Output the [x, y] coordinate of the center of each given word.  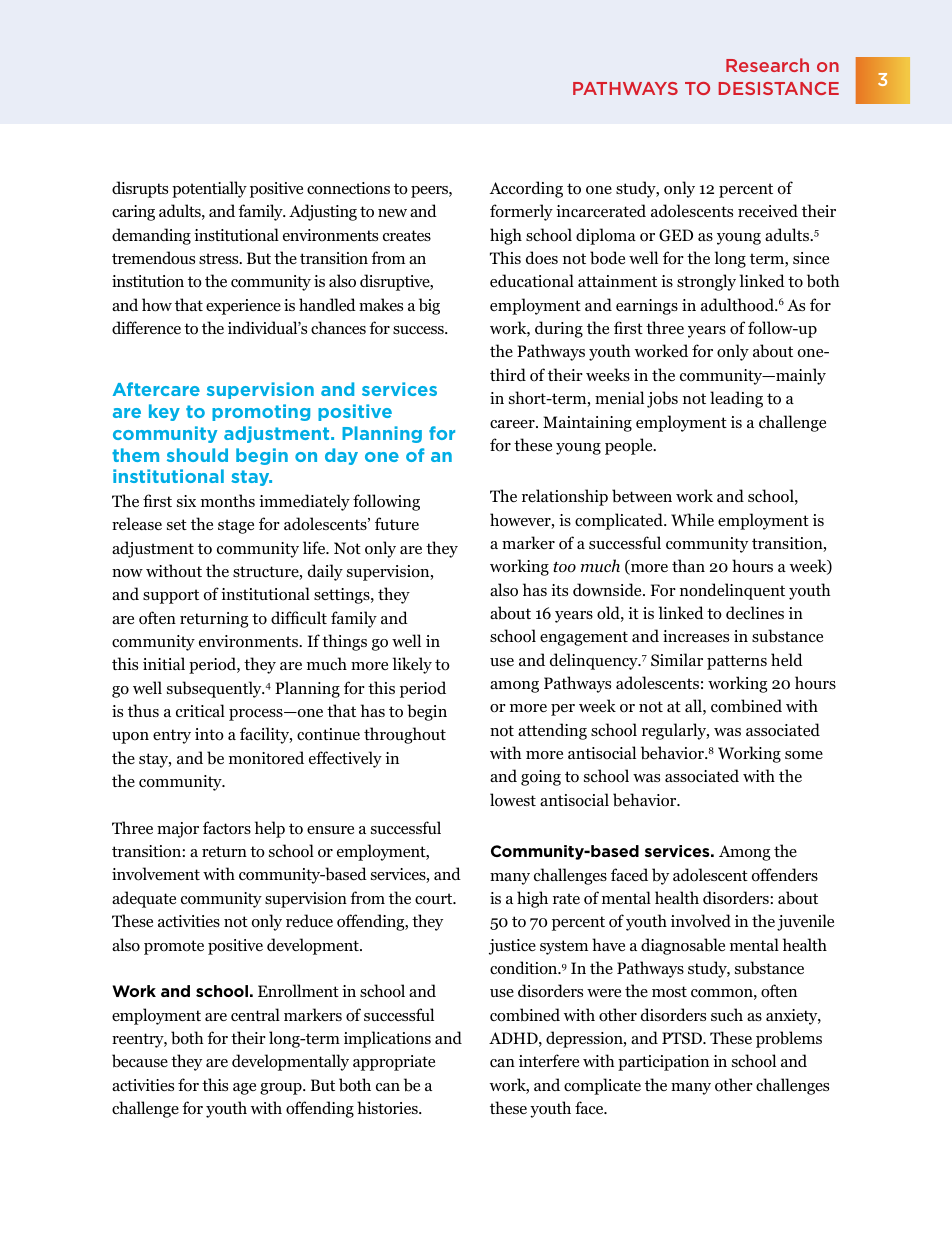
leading [736, 399]
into [209, 734]
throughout [405, 735]
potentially [209, 189]
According [526, 189]
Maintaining [587, 424]
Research [767, 65]
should [197, 455]
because [140, 1061]
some [804, 755]
